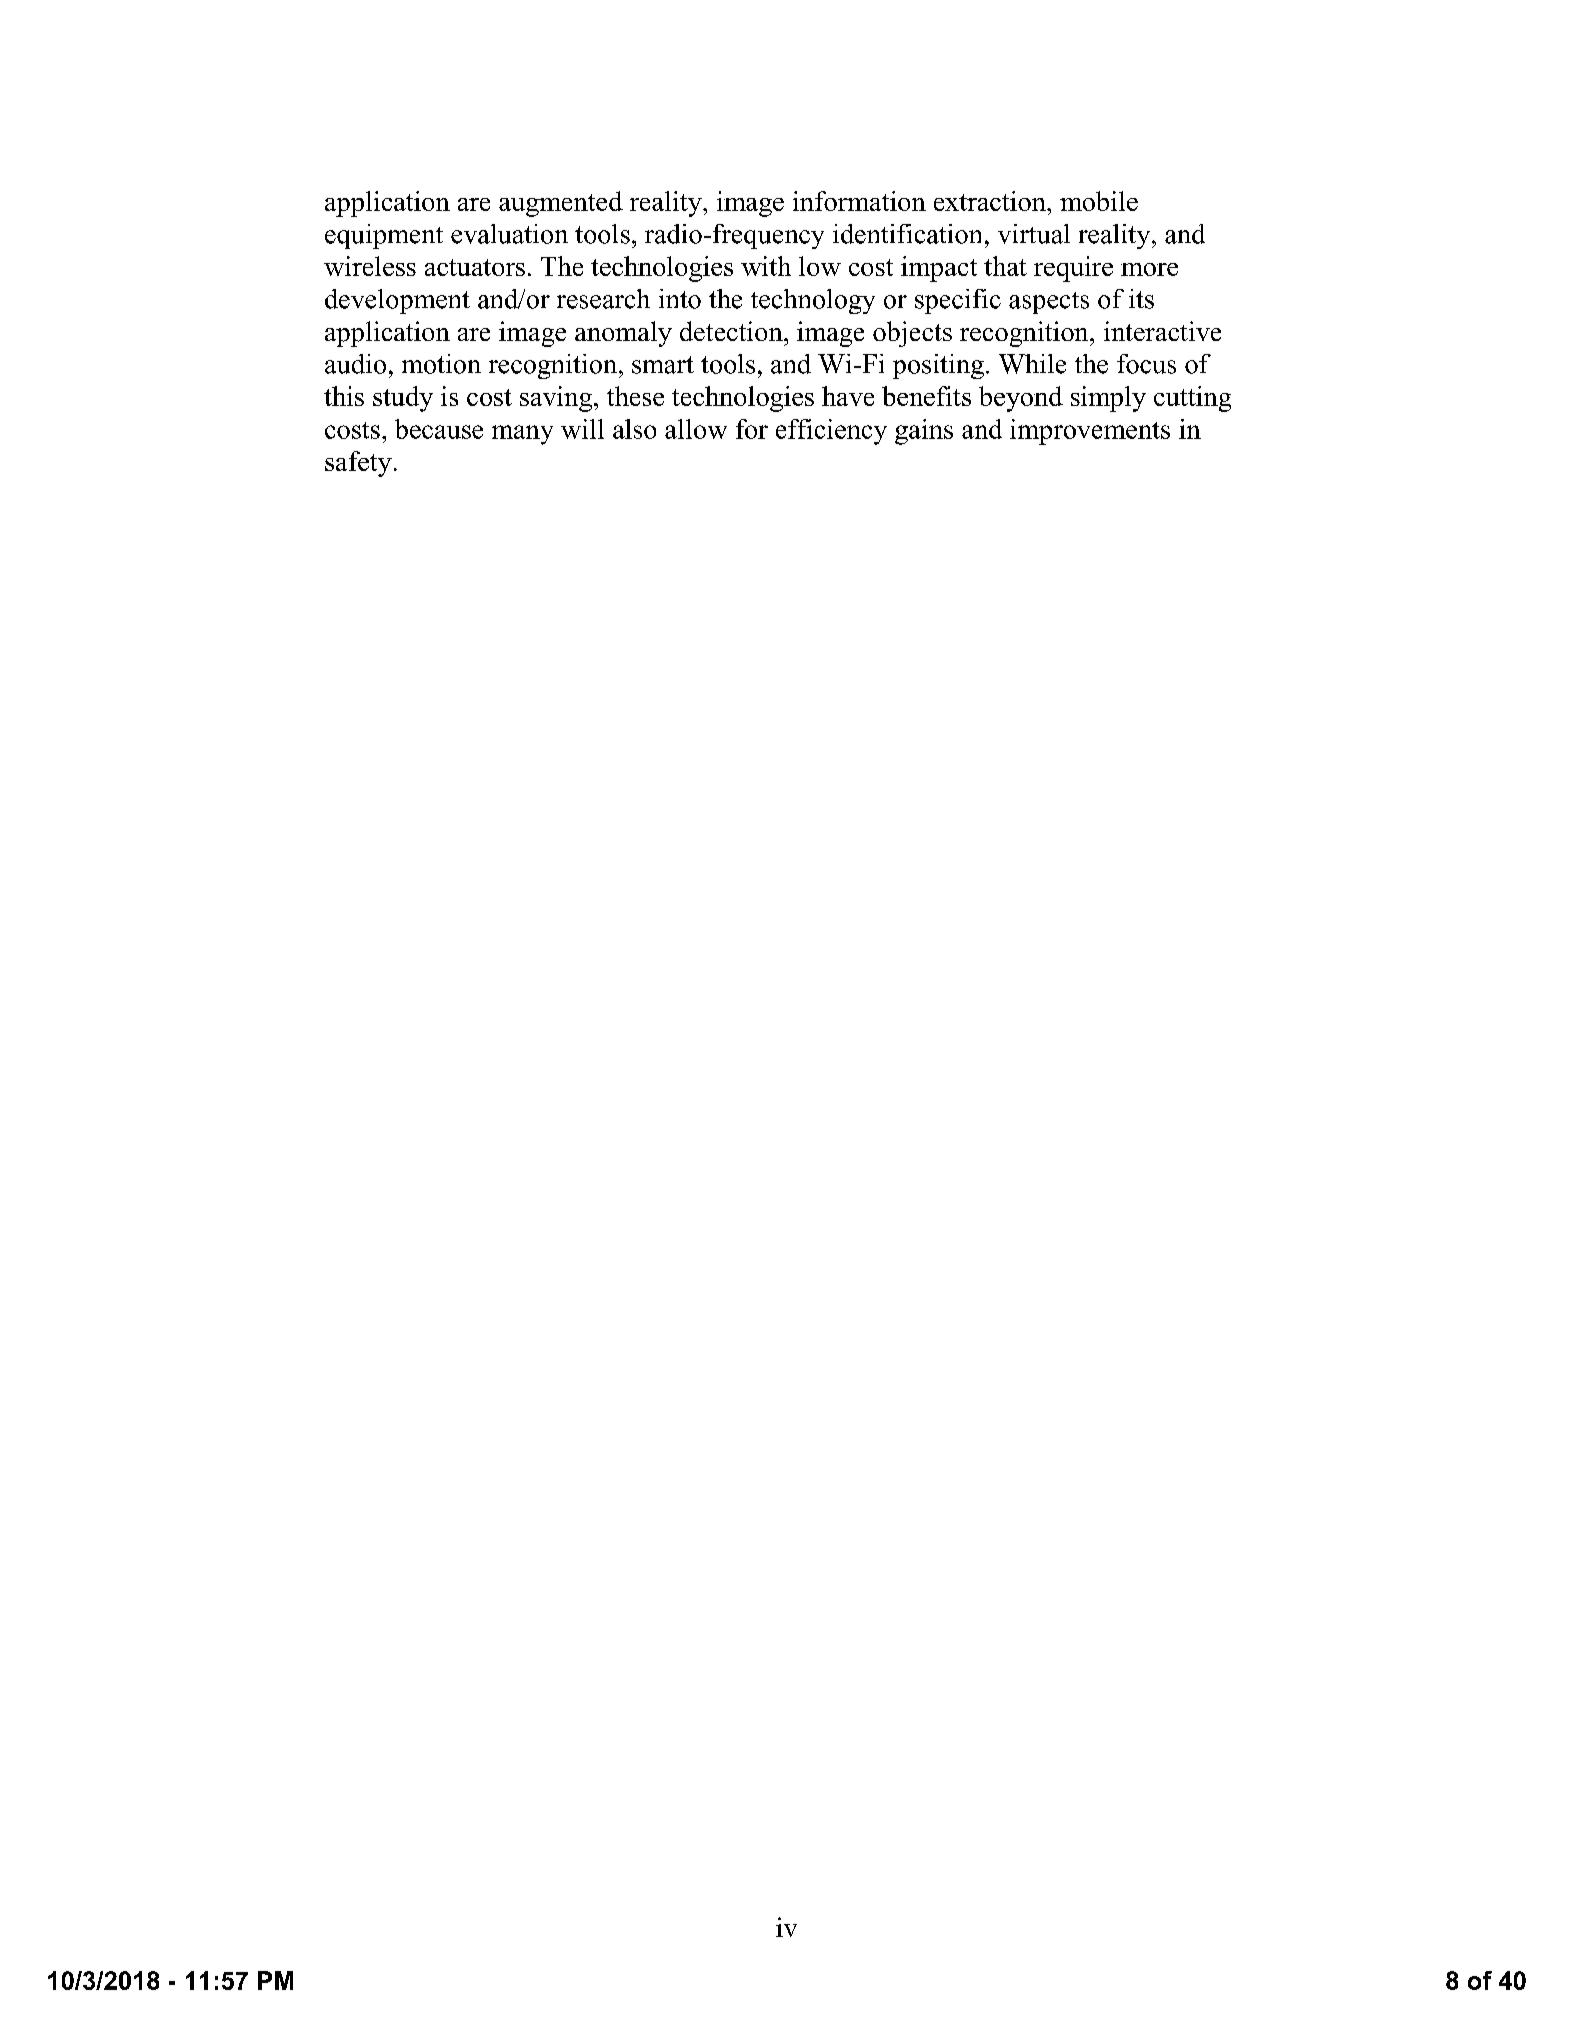  I want to click on safety, so click(358, 464).
